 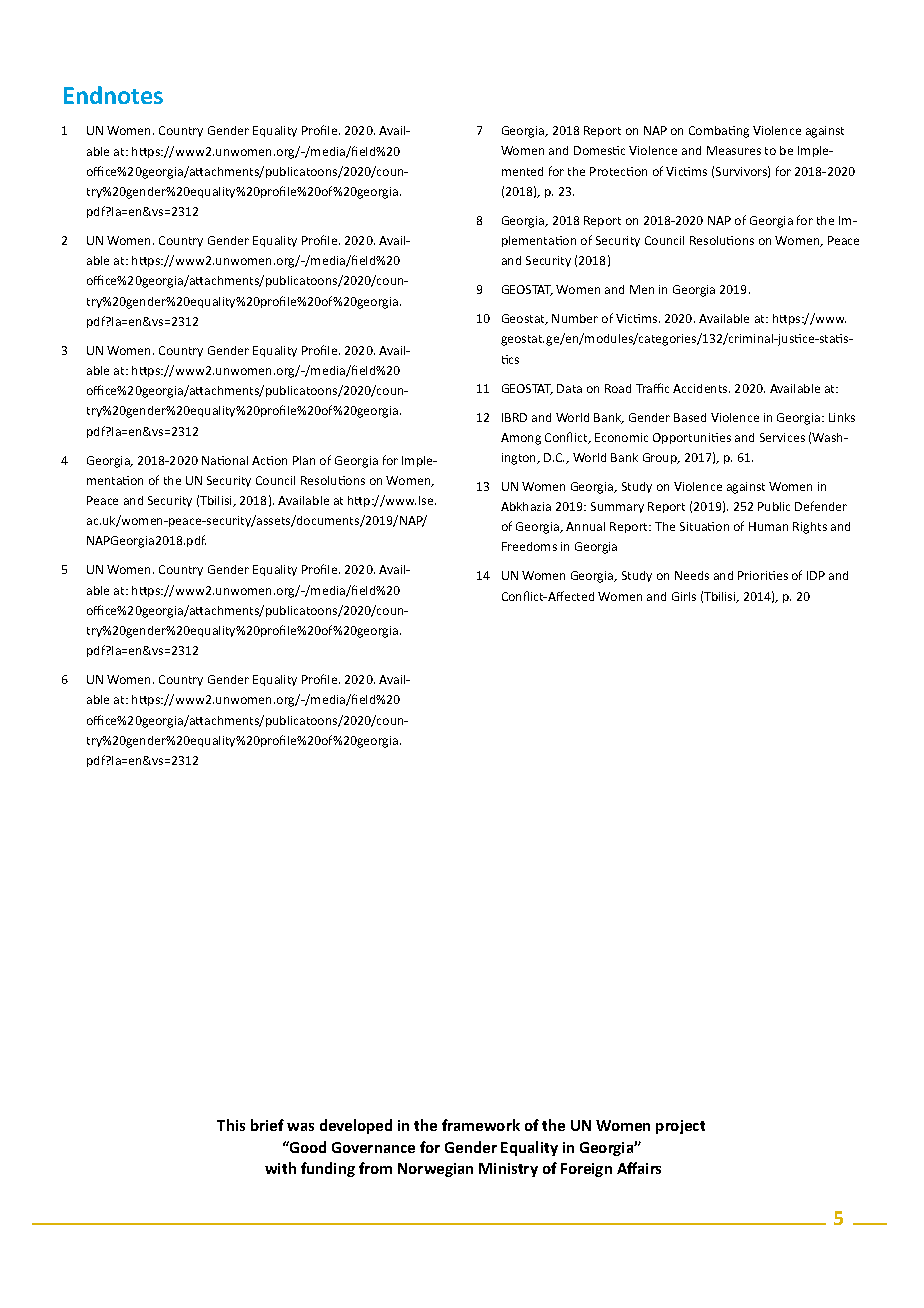 What do you see at coordinates (225, 460) in the image?
I see `National` at bounding box center [225, 460].
